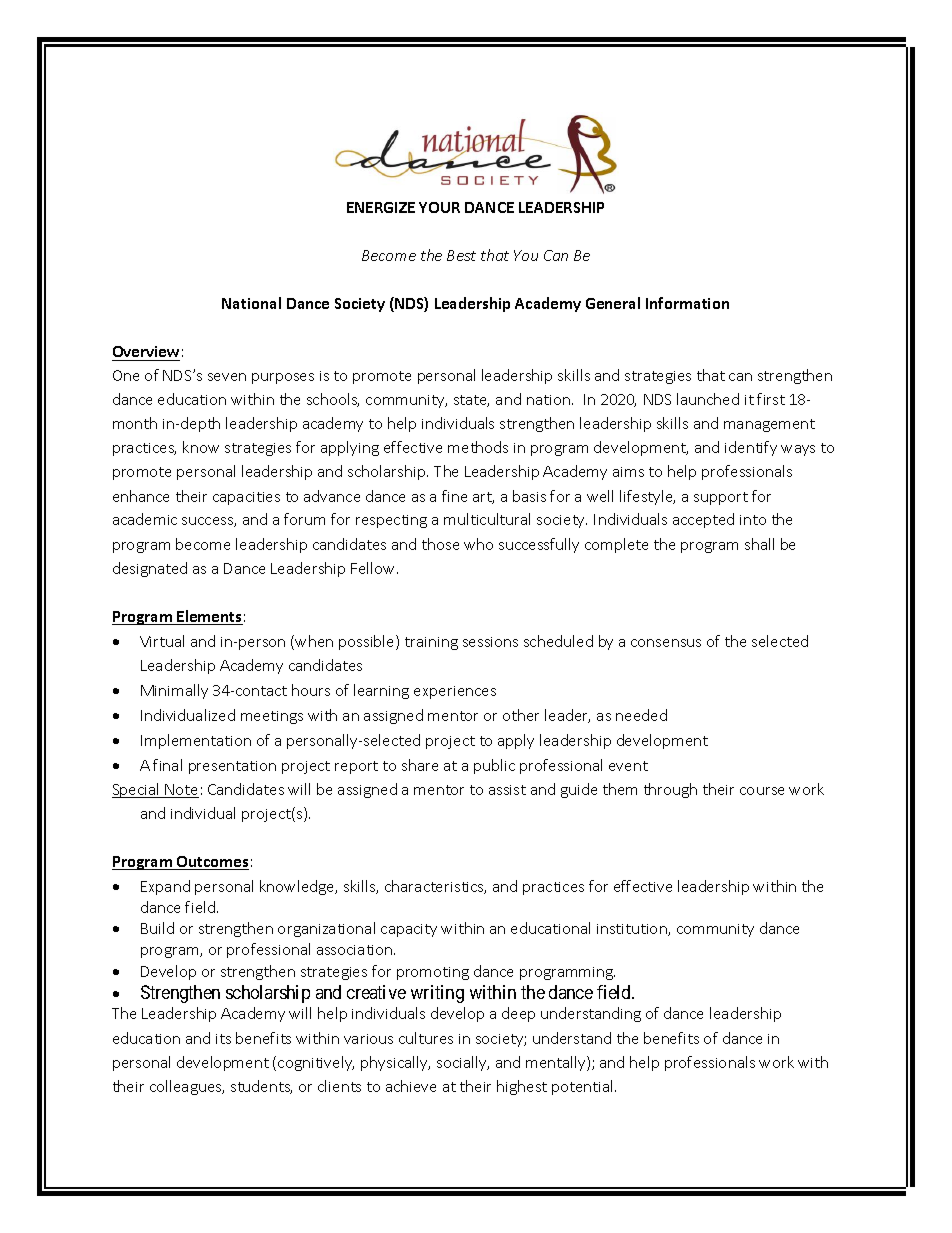  Describe the element at coordinates (187, 1087) in the page. I see `colleagues` at that location.
